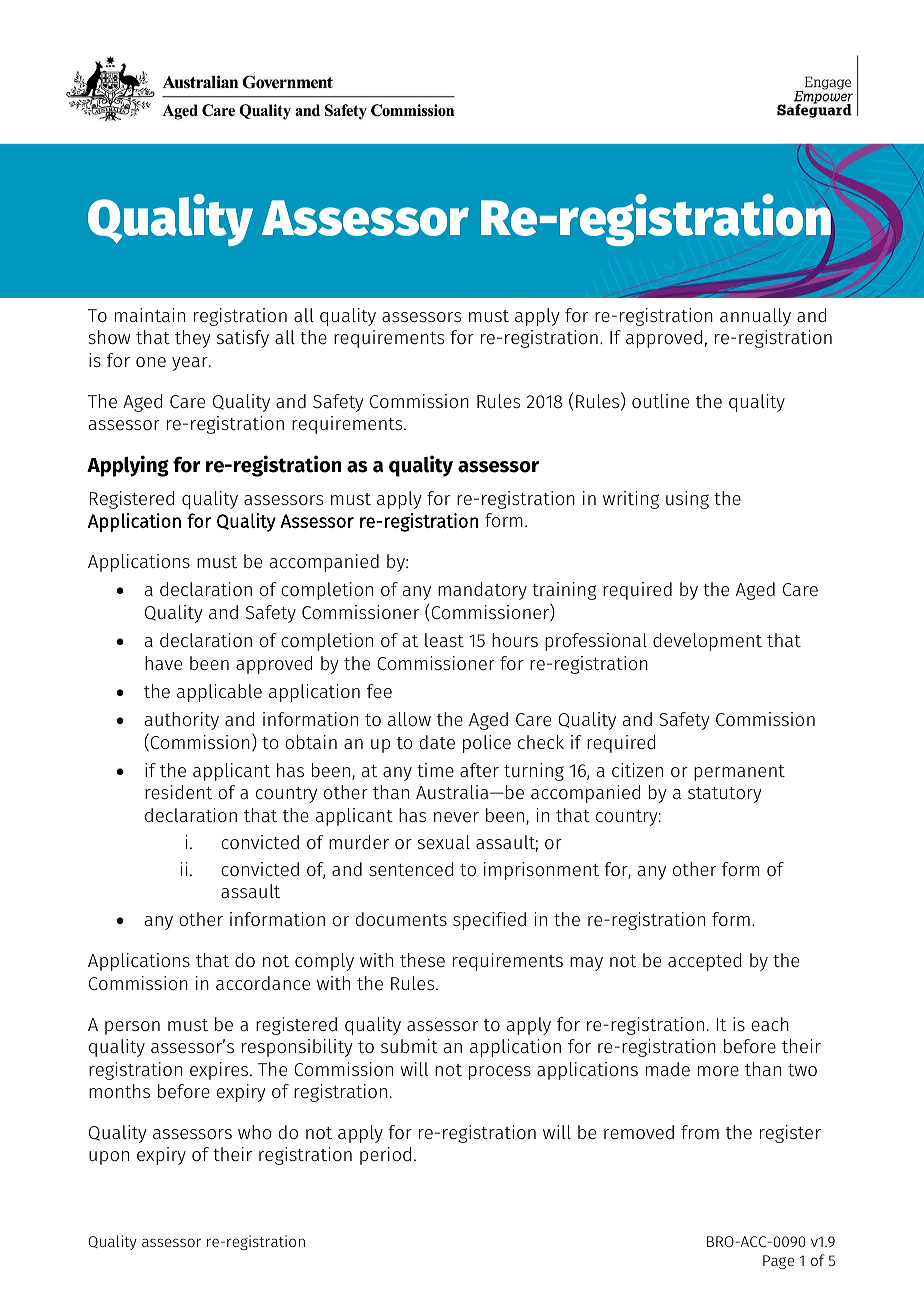 The image size is (924, 1308). I want to click on time, so click(435, 770).
